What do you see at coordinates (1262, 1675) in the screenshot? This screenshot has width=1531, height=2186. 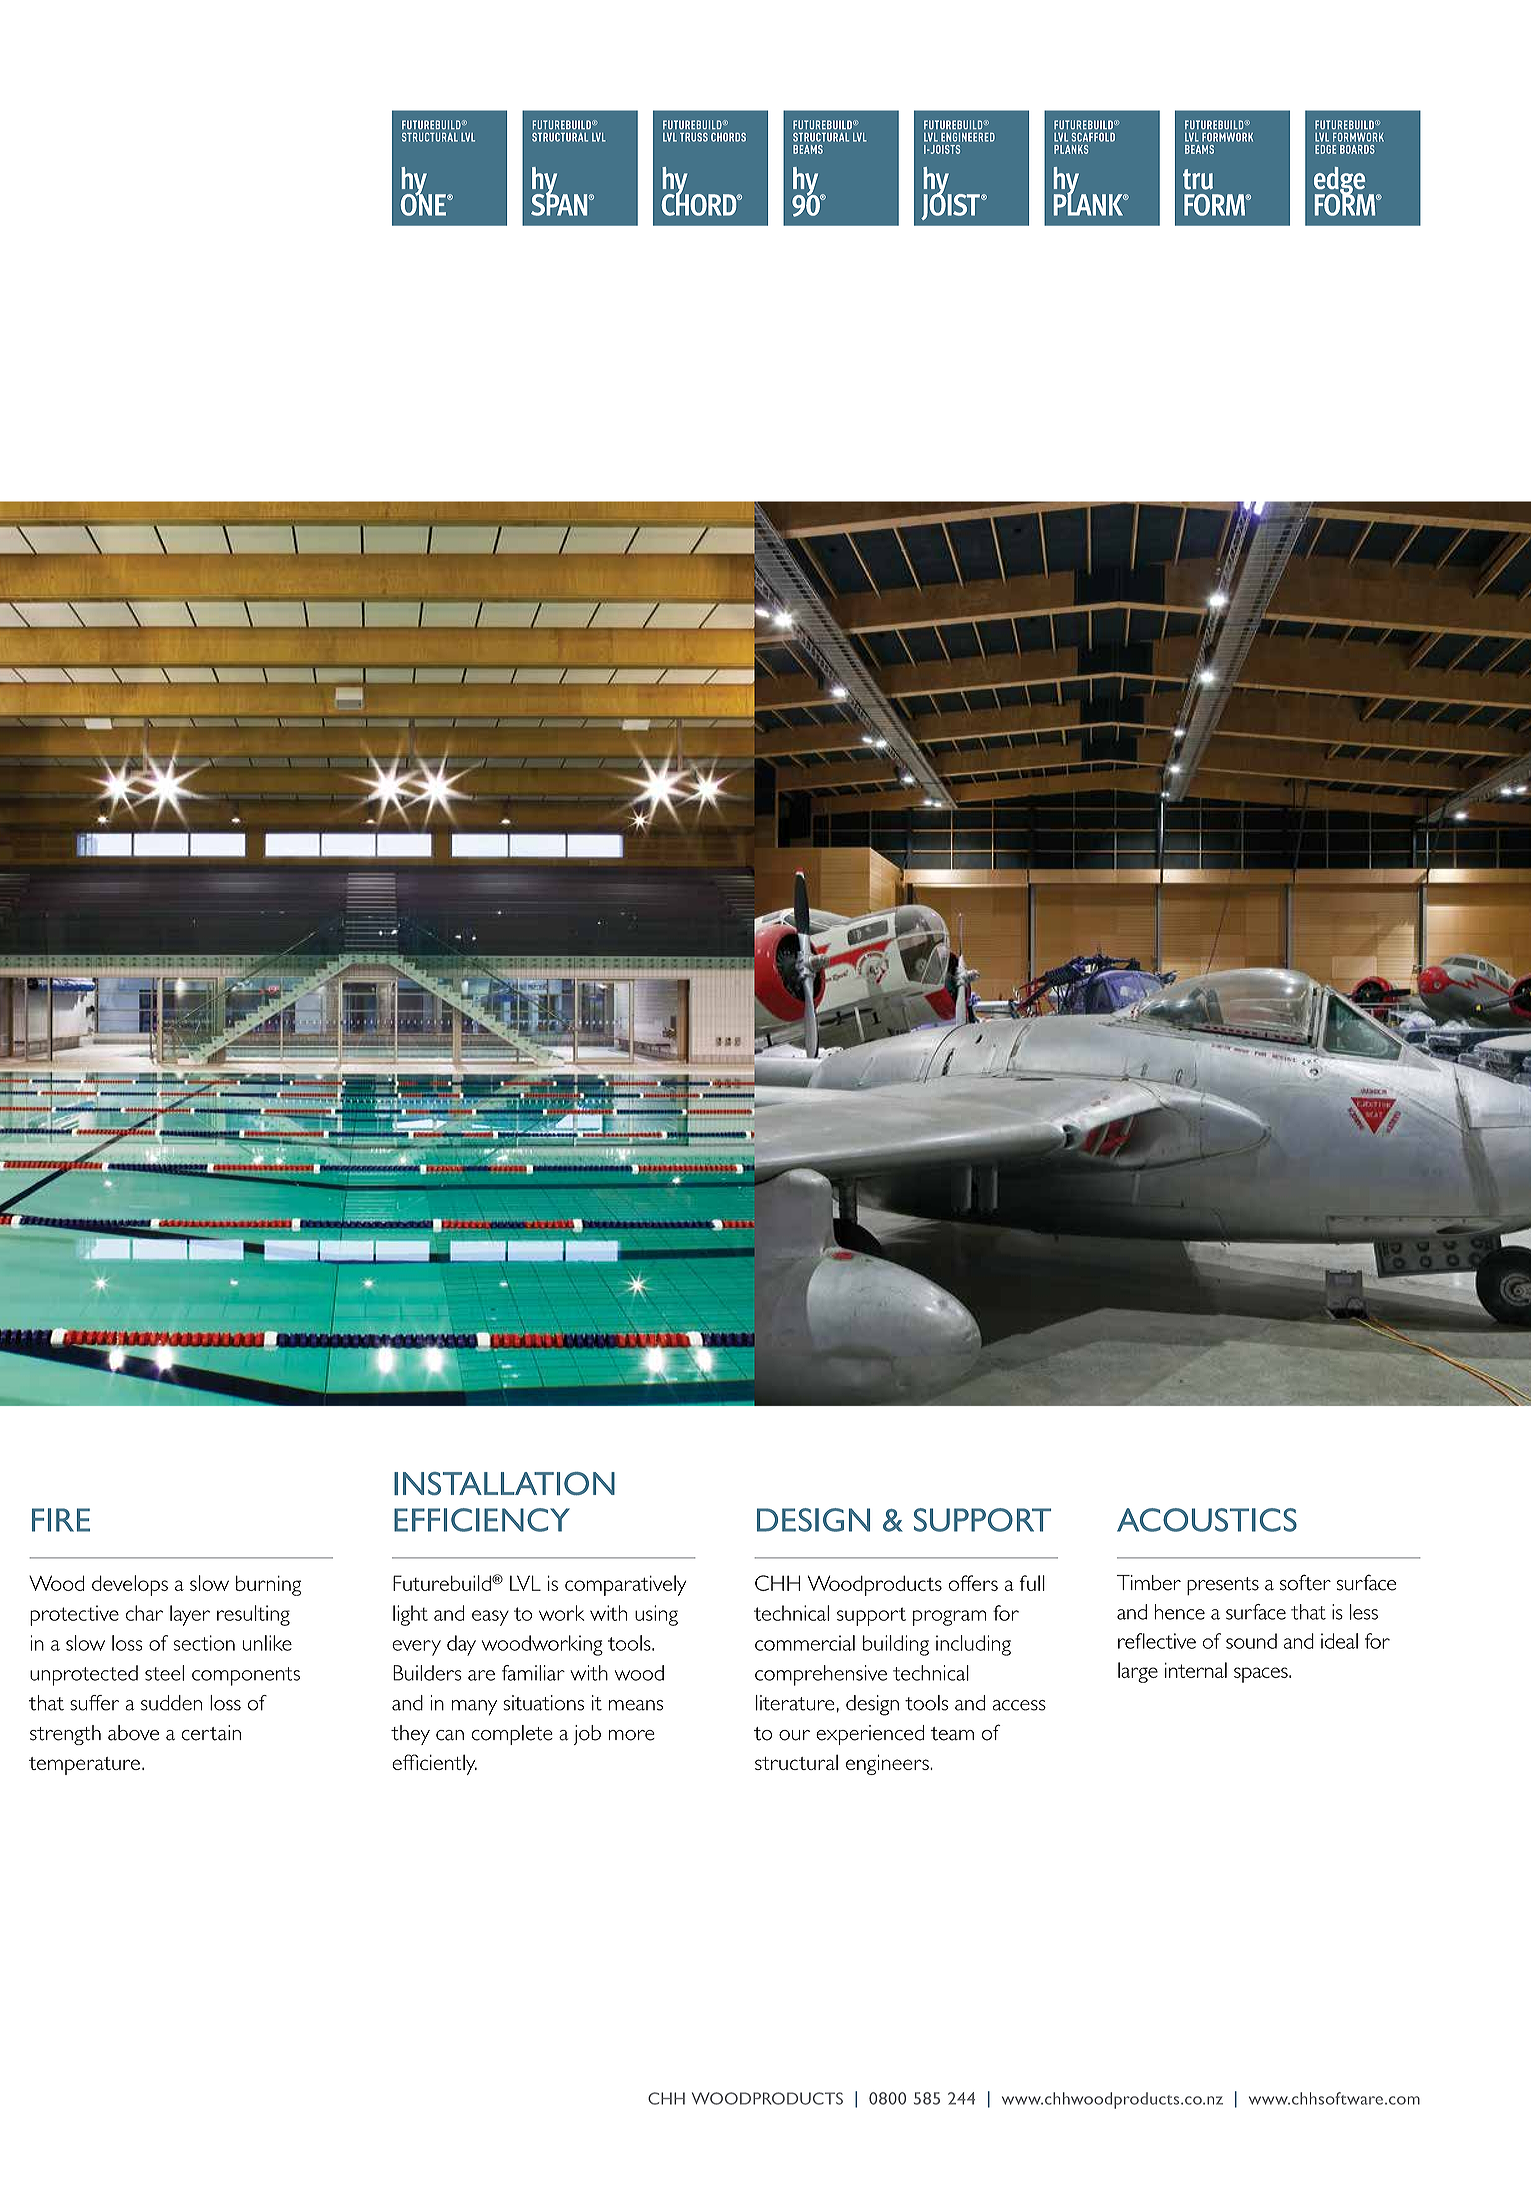 I see `spaces` at bounding box center [1262, 1675].
